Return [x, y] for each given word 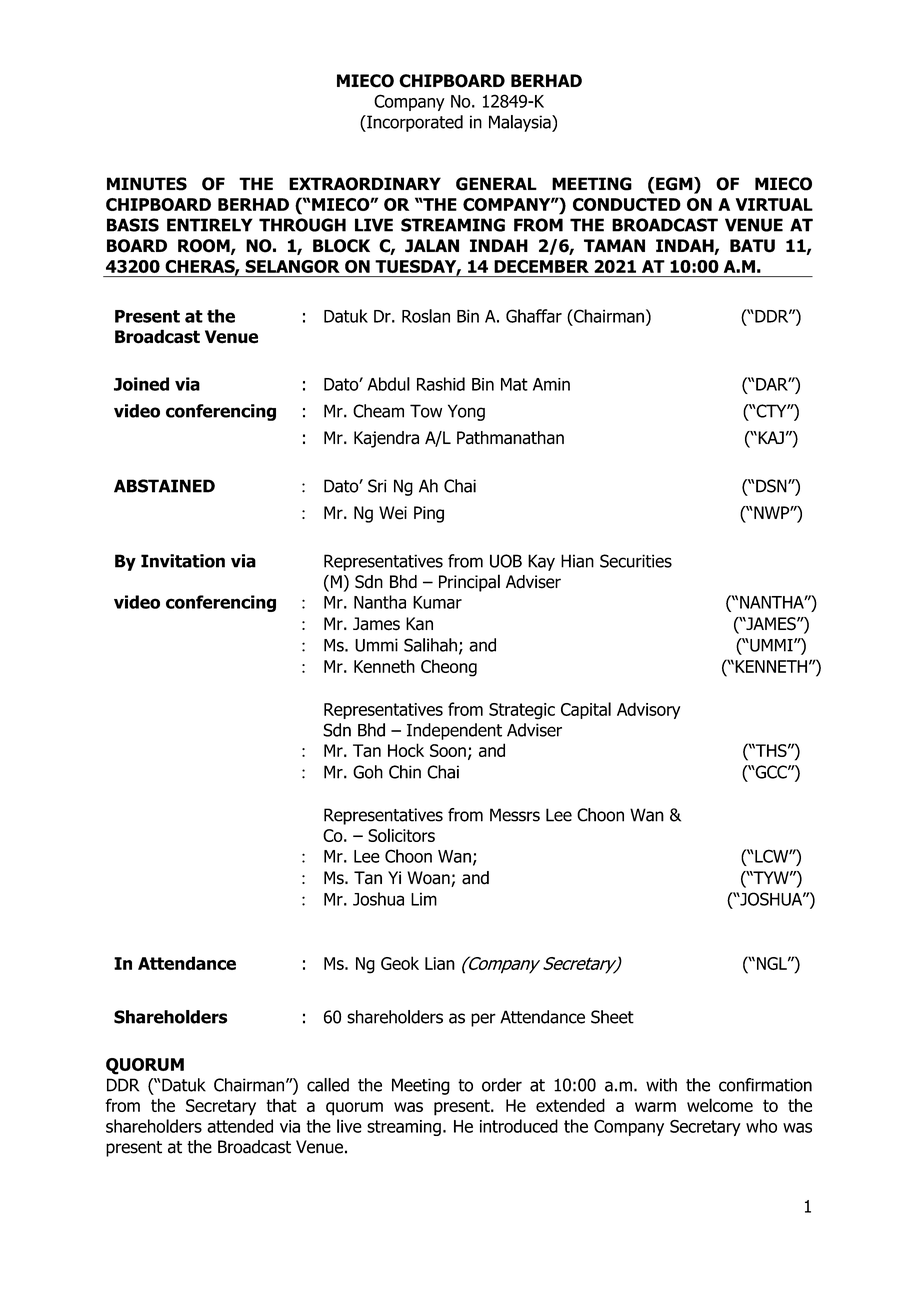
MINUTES [147, 184]
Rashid [441, 384]
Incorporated [414, 123]
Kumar [437, 602]
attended [240, 1126]
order [502, 1085]
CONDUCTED [627, 204]
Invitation [183, 561]
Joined [141, 384]
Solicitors [401, 835]
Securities [636, 561]
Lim [424, 899]
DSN [772, 486]
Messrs [515, 815]
